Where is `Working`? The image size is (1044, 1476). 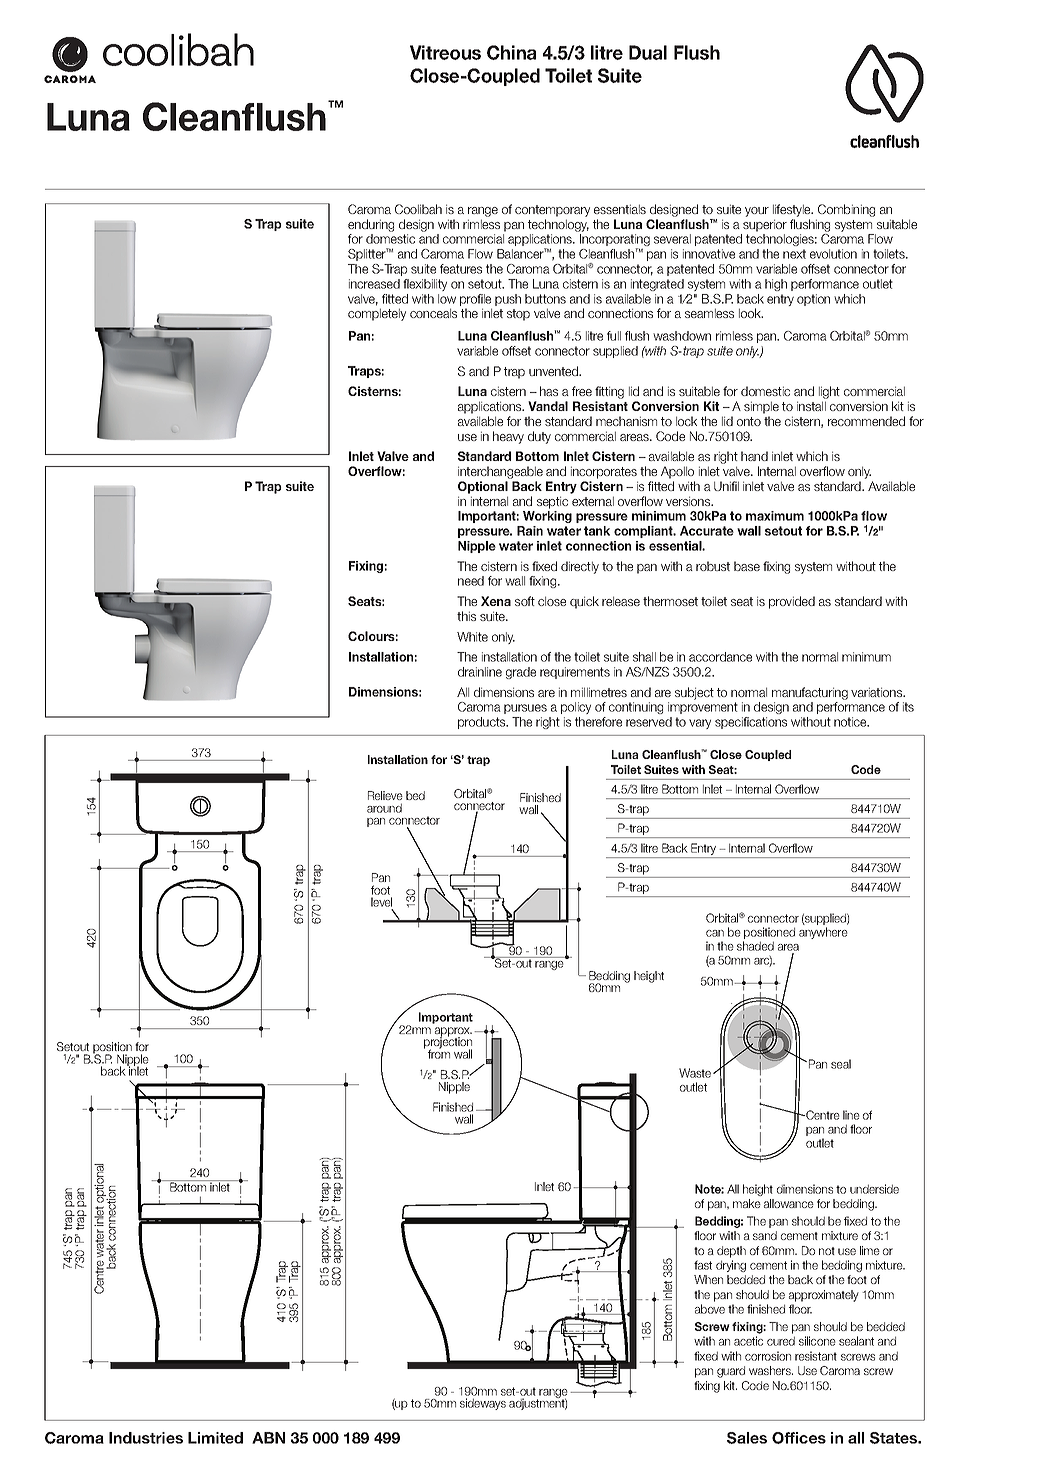 Working is located at coordinates (547, 517).
